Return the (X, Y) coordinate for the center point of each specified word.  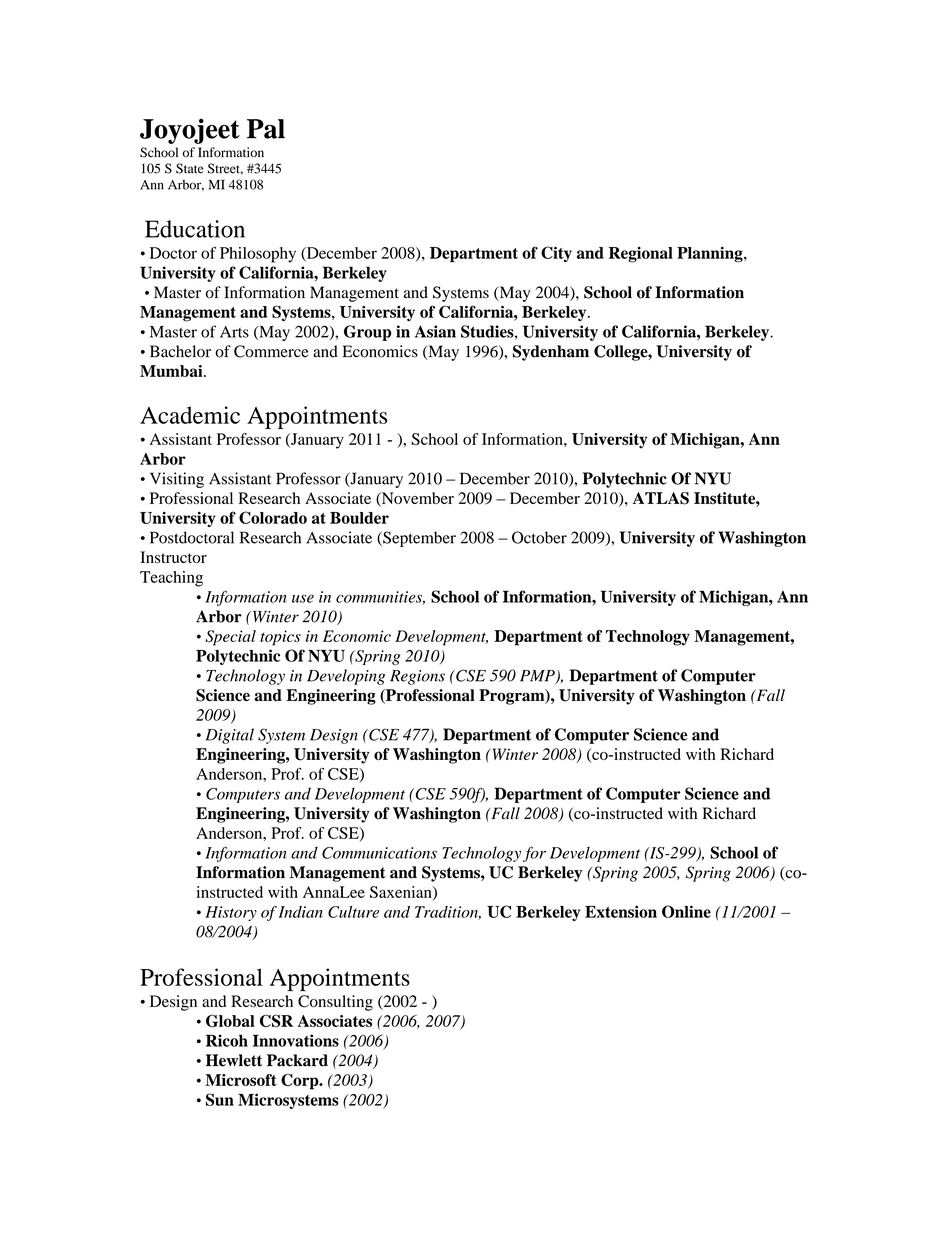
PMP (538, 677)
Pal (266, 129)
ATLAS (661, 498)
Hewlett (234, 1060)
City (556, 254)
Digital (230, 736)
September (418, 539)
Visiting (177, 480)
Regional (641, 255)
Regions (417, 677)
